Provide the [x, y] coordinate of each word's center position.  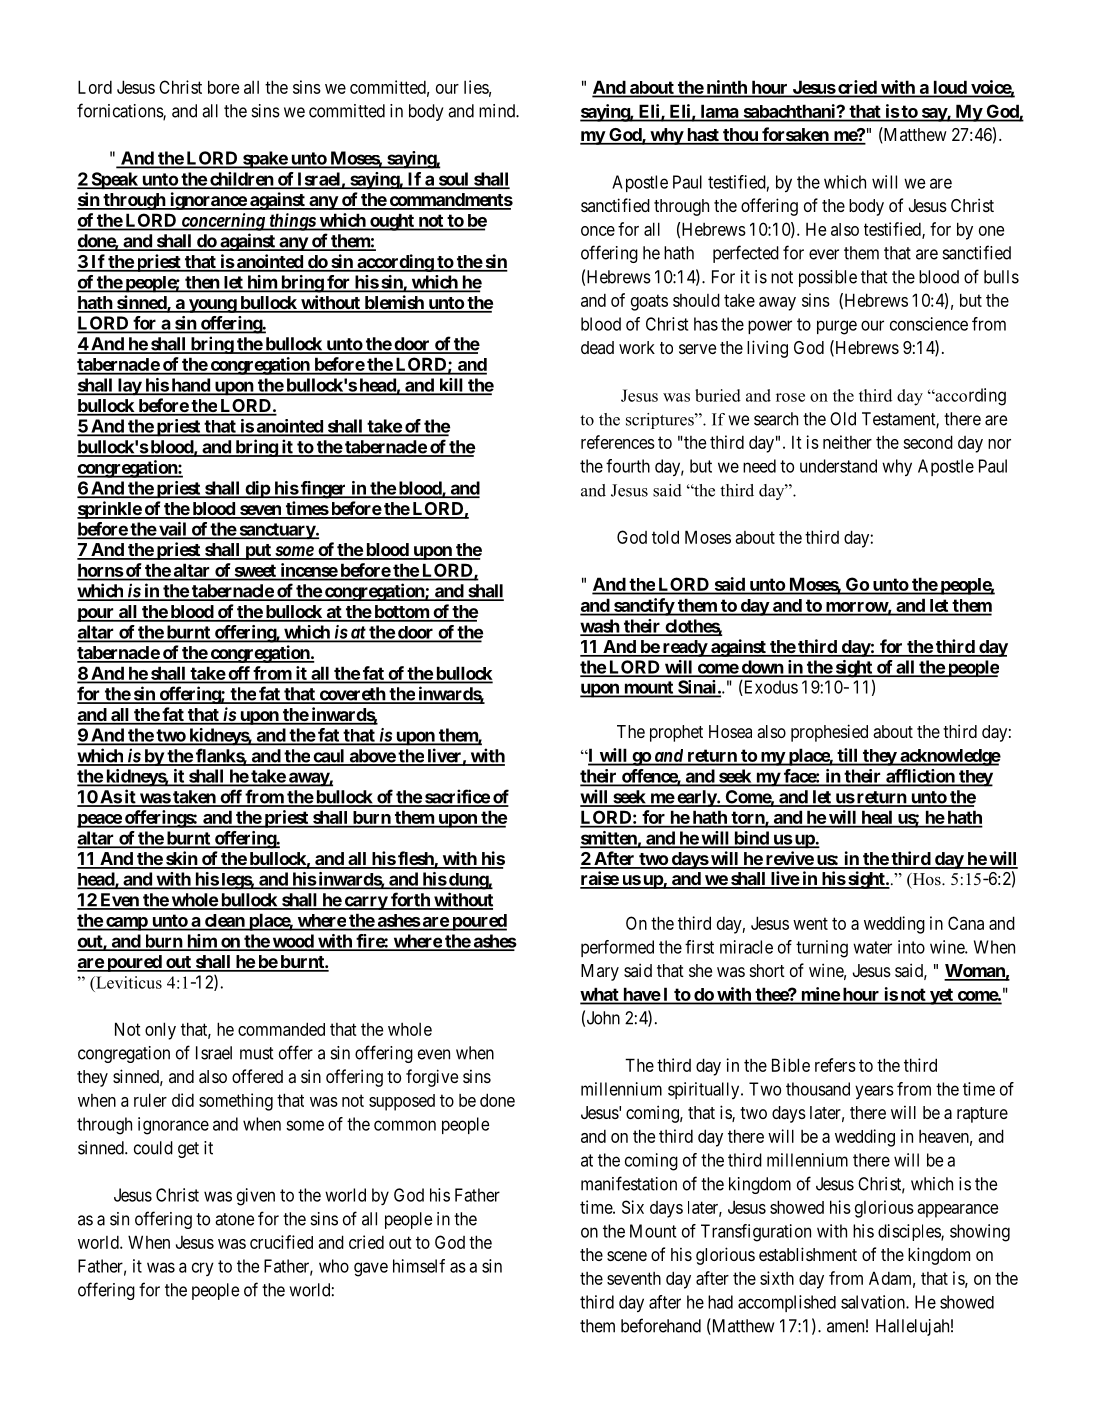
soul [453, 180]
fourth [628, 466]
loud [950, 88]
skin [181, 859]
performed [617, 948]
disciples [910, 1232]
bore [223, 87]
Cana [966, 923]
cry [203, 1269]
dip [257, 489]
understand [838, 466]
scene [627, 1256]
